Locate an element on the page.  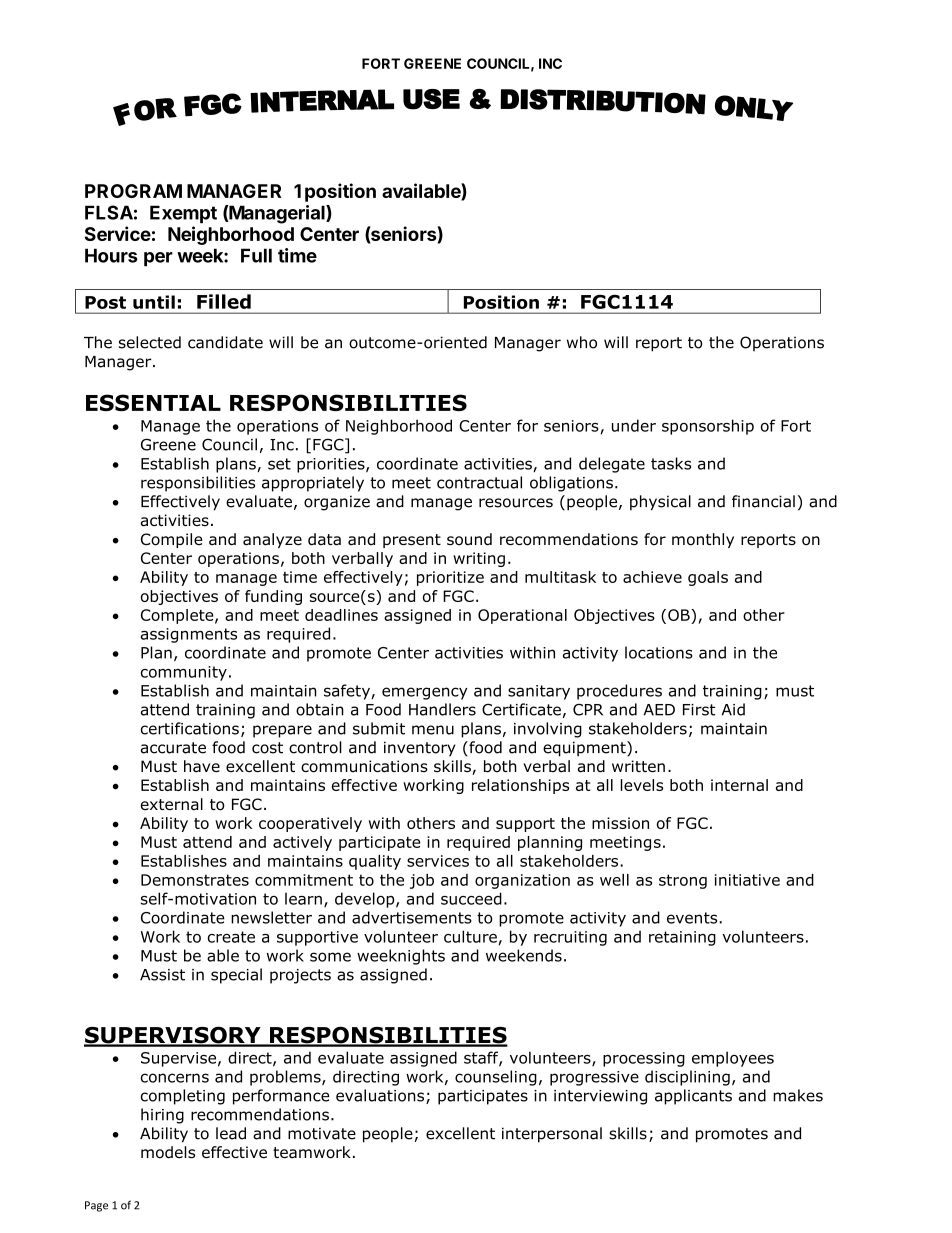
interpersonal is located at coordinates (552, 1135).
